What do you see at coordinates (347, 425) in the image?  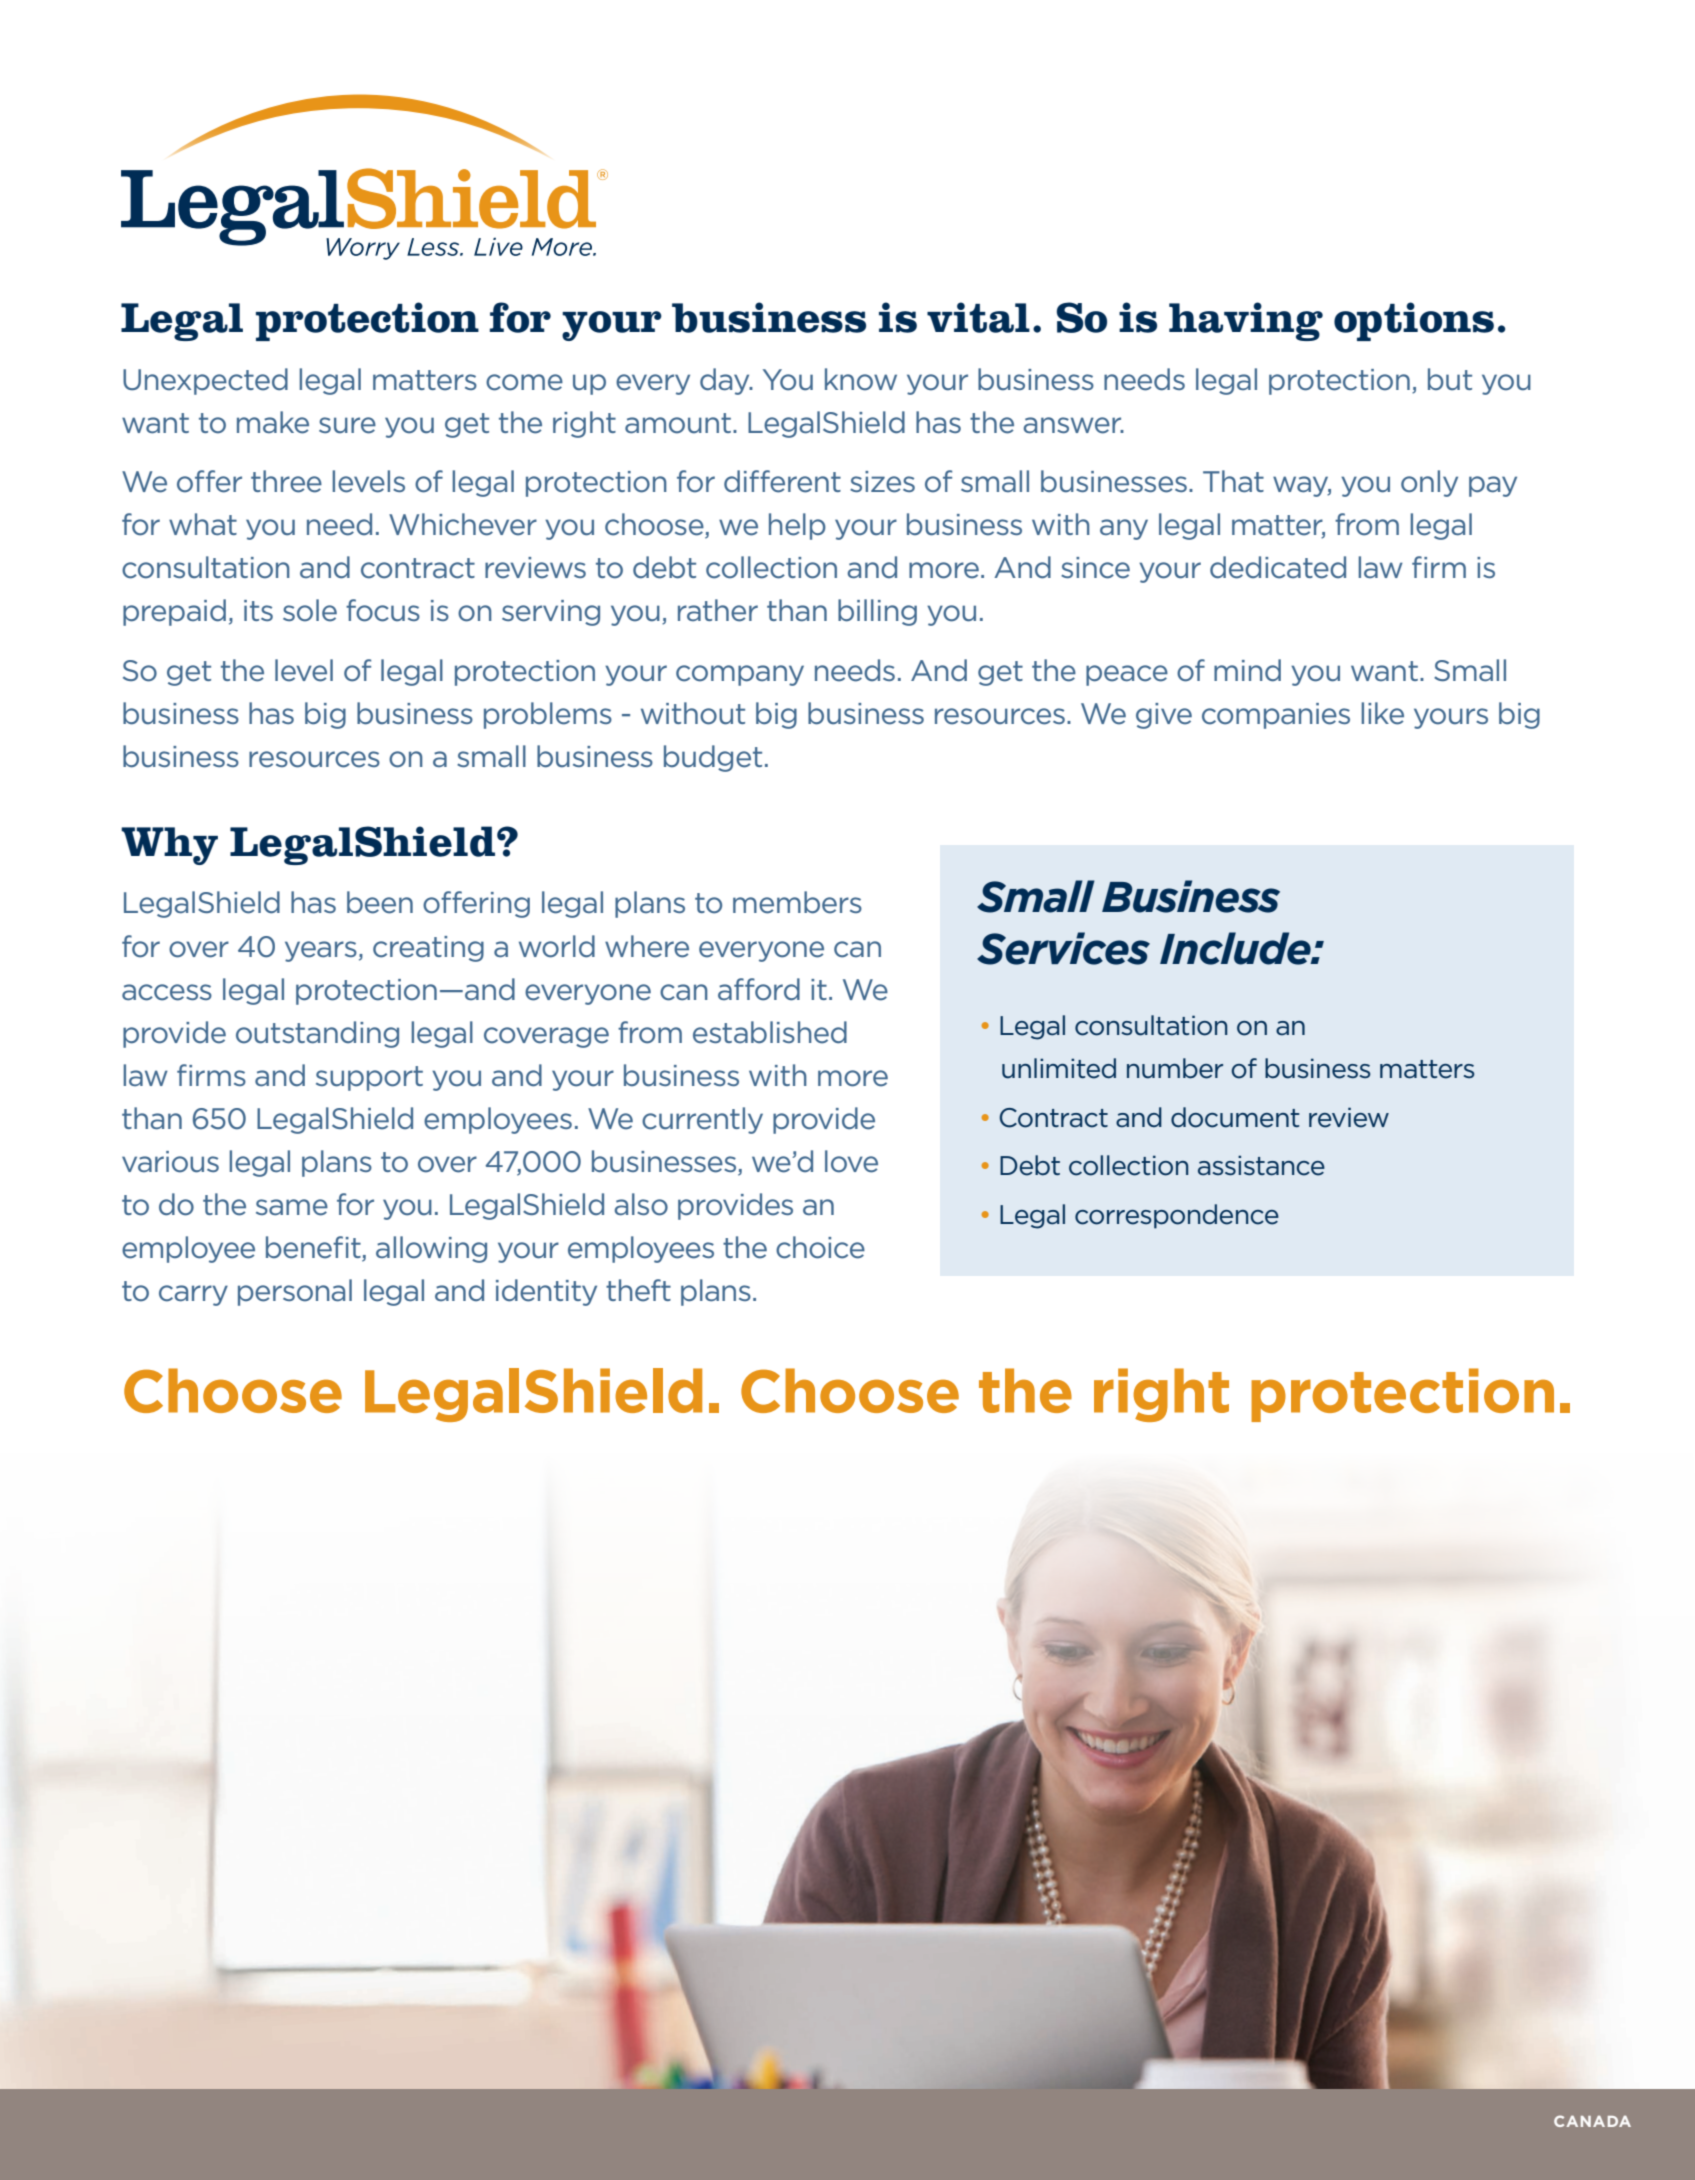 I see `sure` at bounding box center [347, 425].
